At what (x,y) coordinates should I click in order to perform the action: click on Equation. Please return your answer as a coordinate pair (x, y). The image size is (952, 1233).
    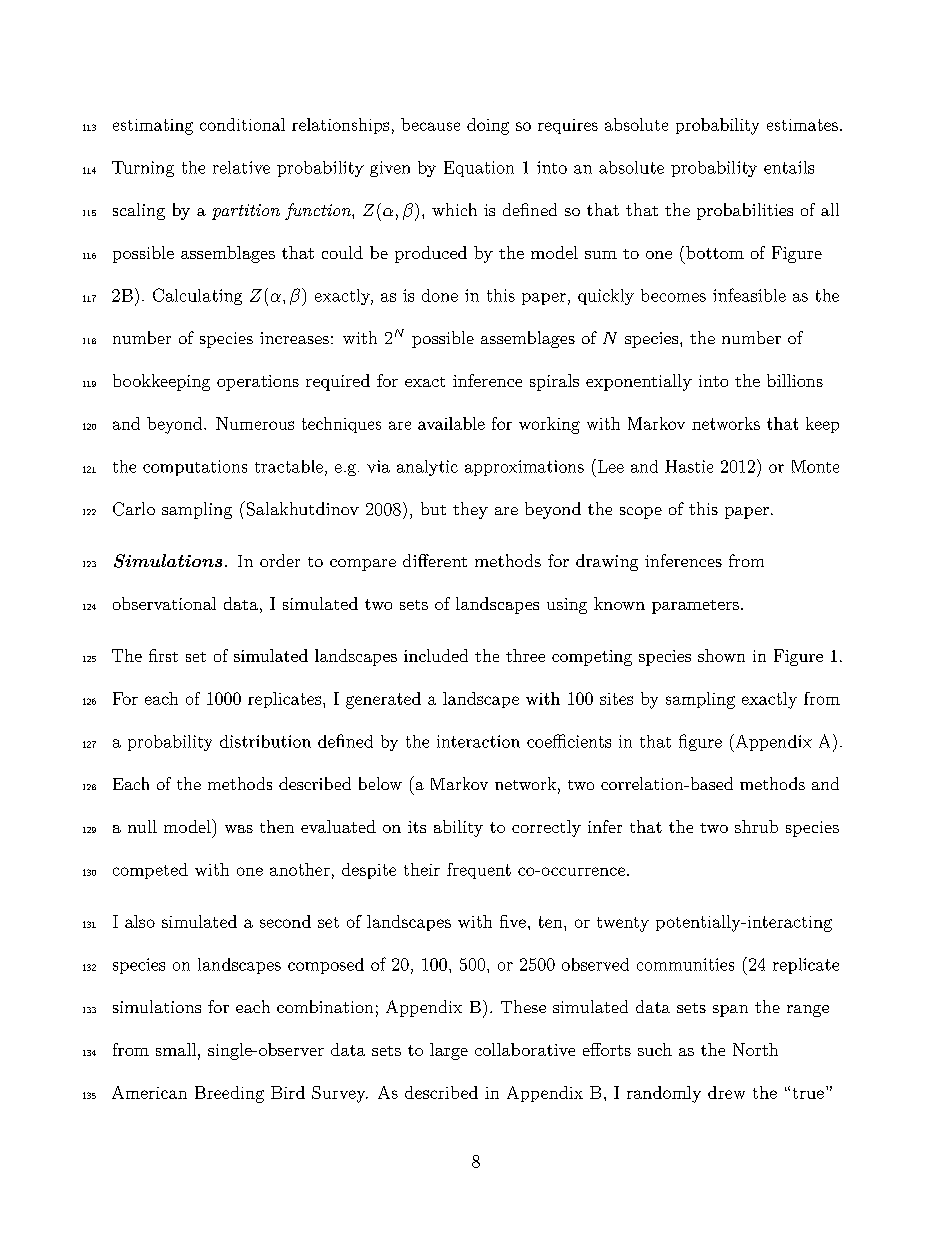
    Looking at the image, I should click on (479, 169).
